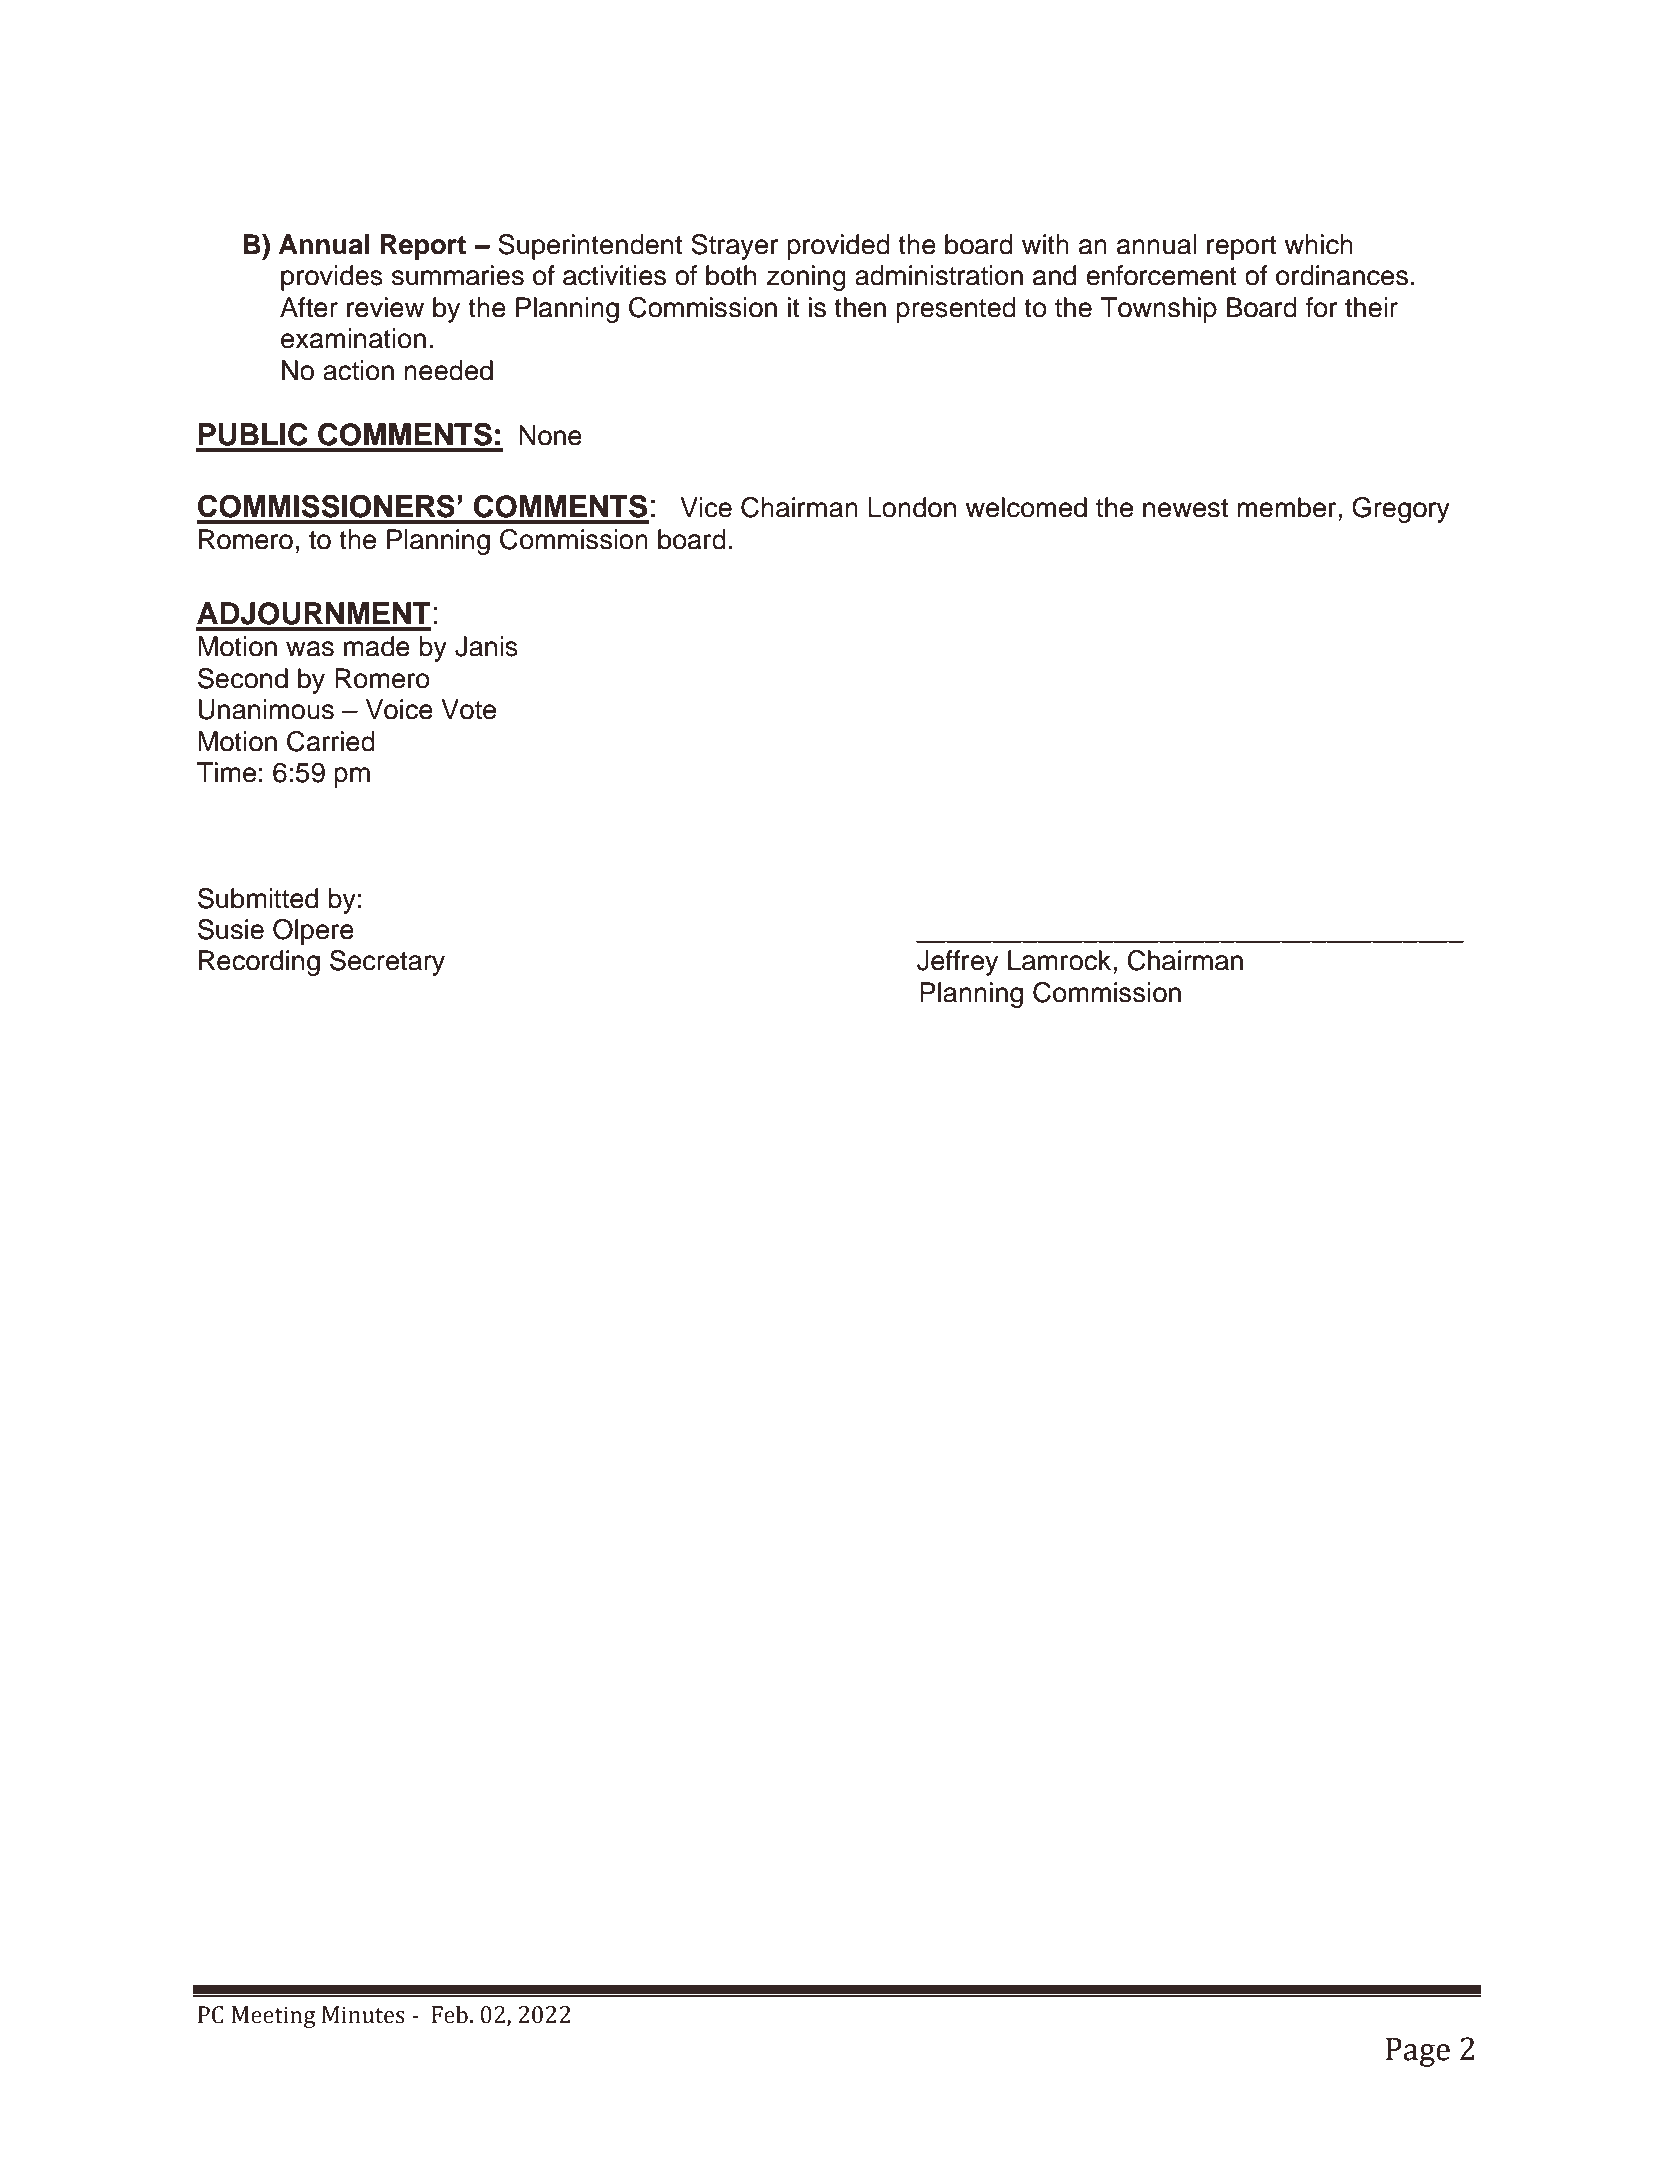 The width and height of the image is (1673, 2165). What do you see at coordinates (1288, 507) in the image?
I see `member` at bounding box center [1288, 507].
